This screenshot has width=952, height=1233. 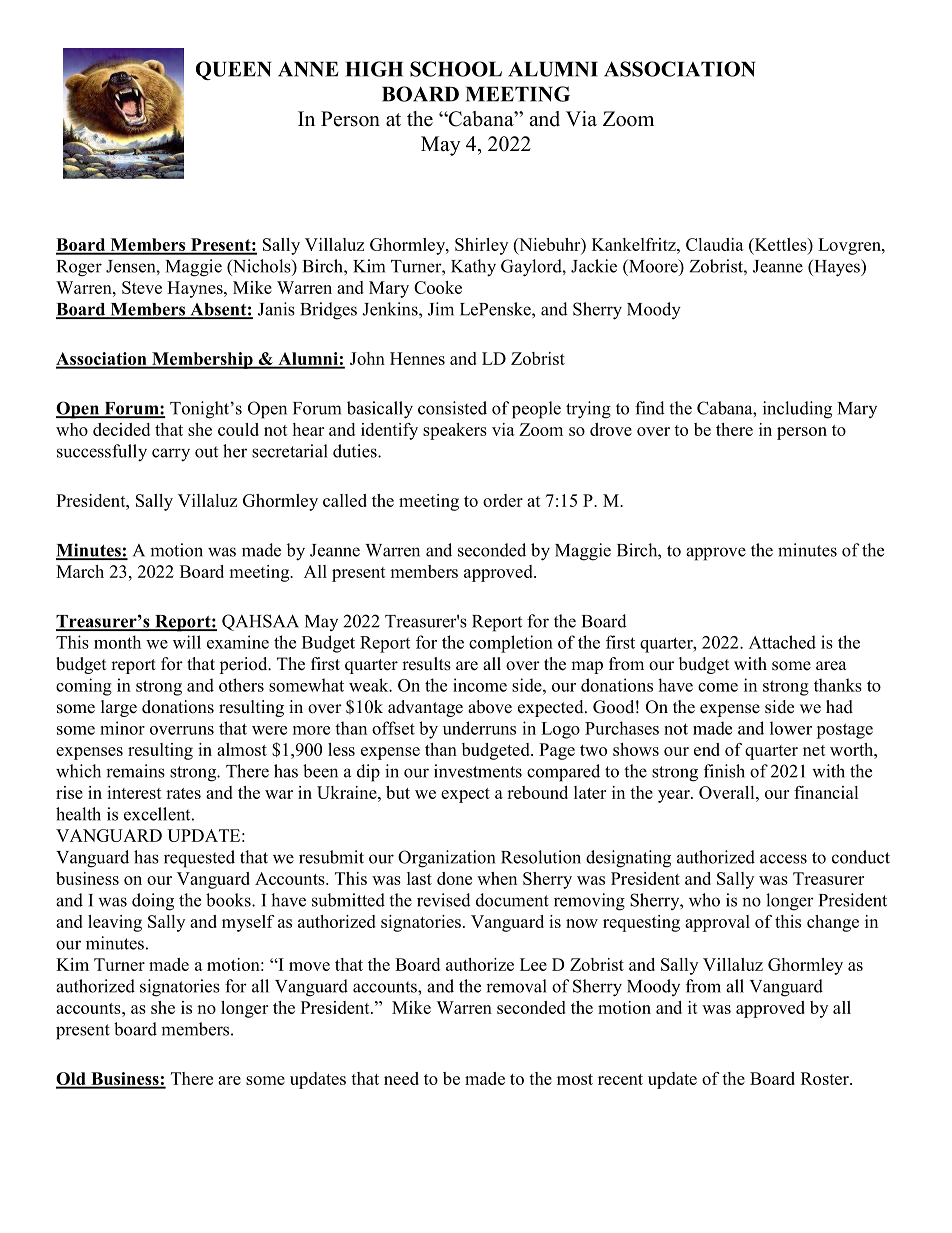 What do you see at coordinates (309, 966) in the screenshot?
I see `move` at bounding box center [309, 966].
